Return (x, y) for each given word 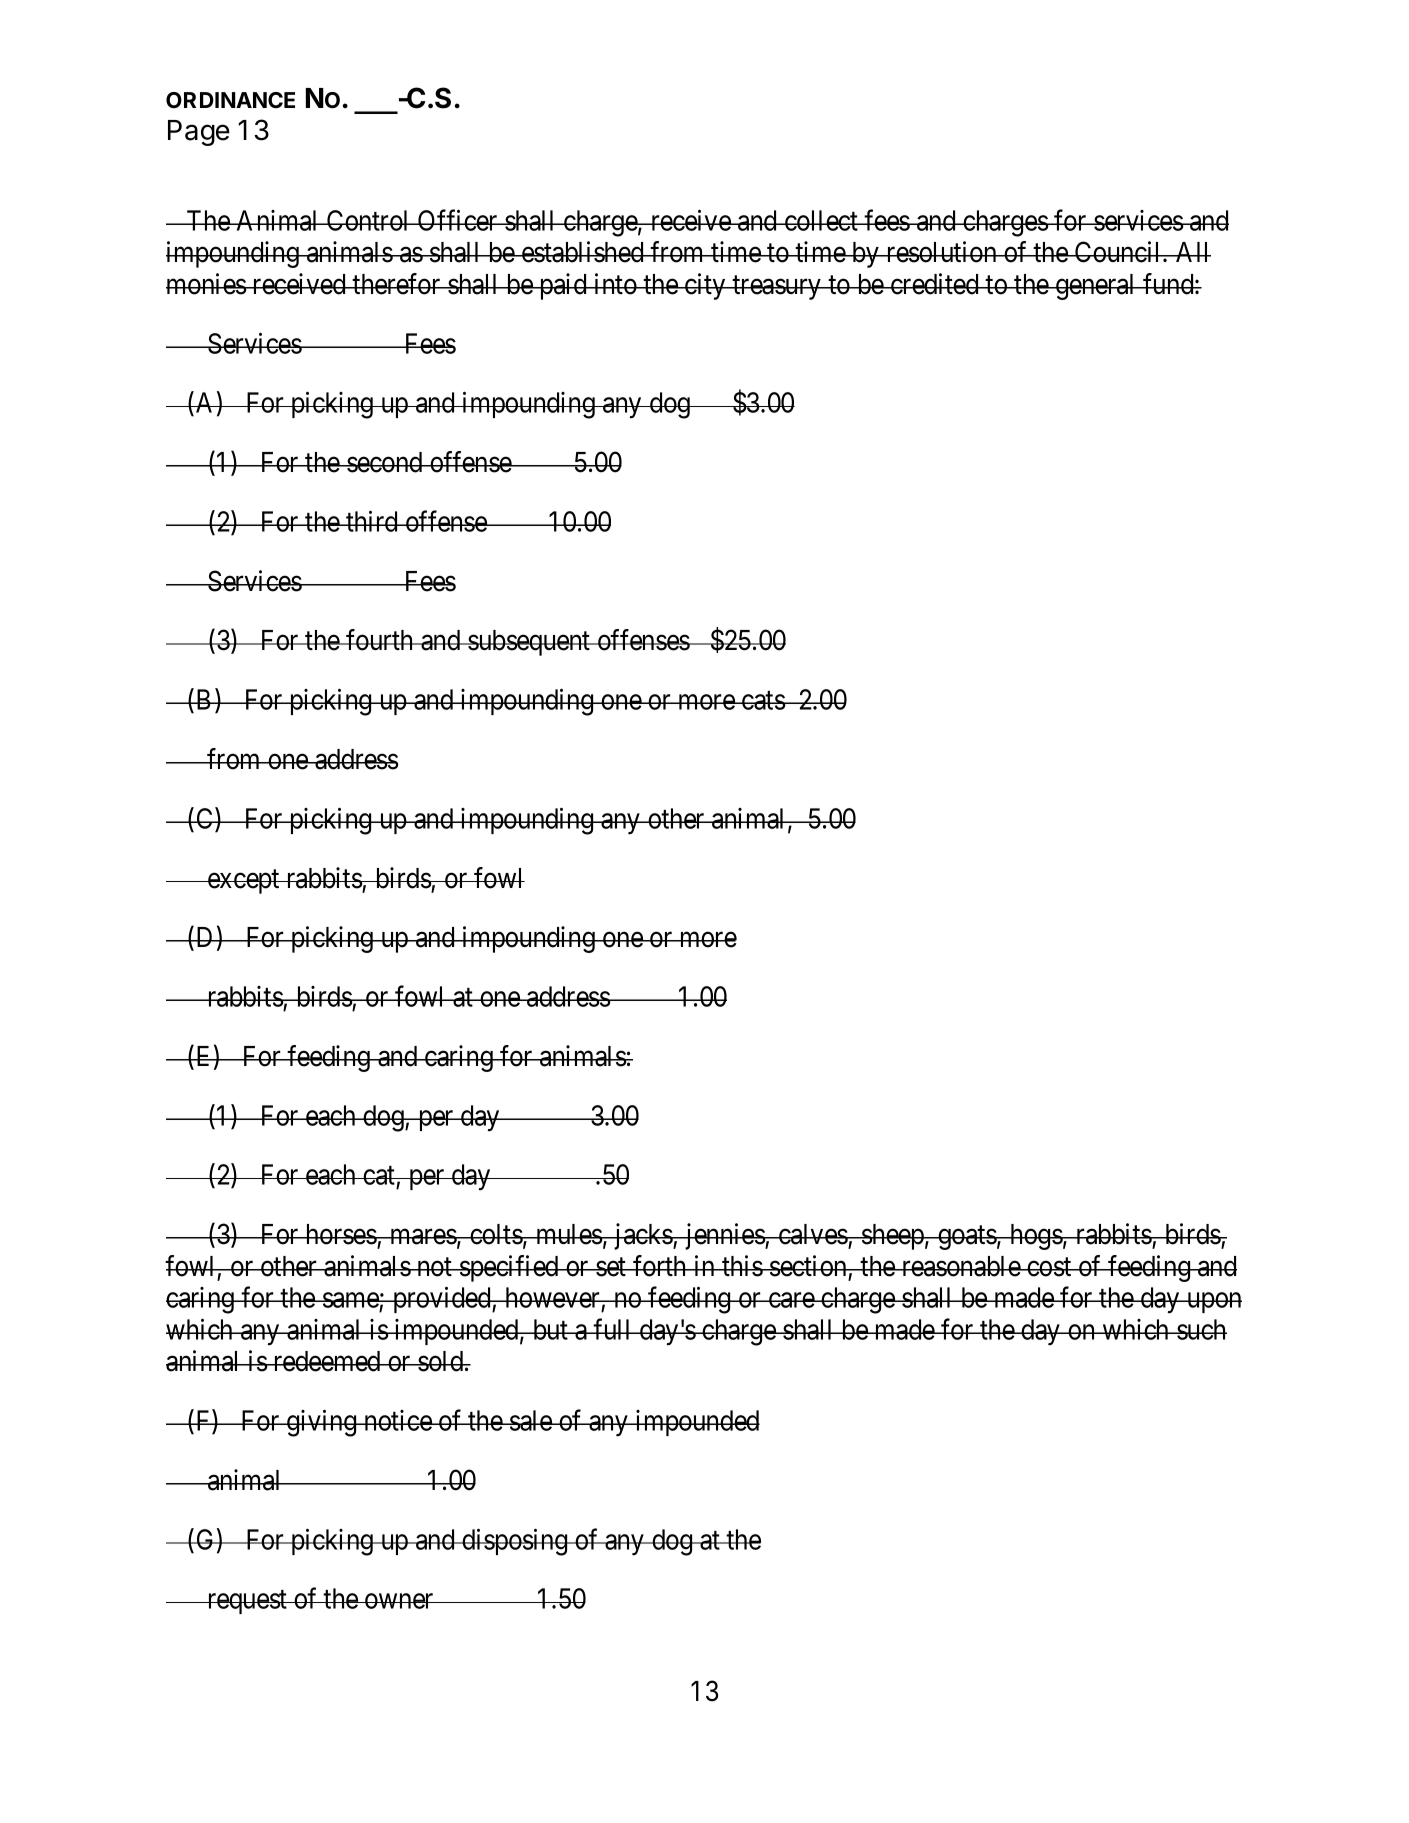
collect (821, 220)
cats (763, 700)
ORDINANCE (230, 100)
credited (934, 284)
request (247, 1602)
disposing (515, 1542)
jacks (642, 1236)
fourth (380, 640)
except (243, 882)
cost (1049, 1267)
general (1095, 287)
